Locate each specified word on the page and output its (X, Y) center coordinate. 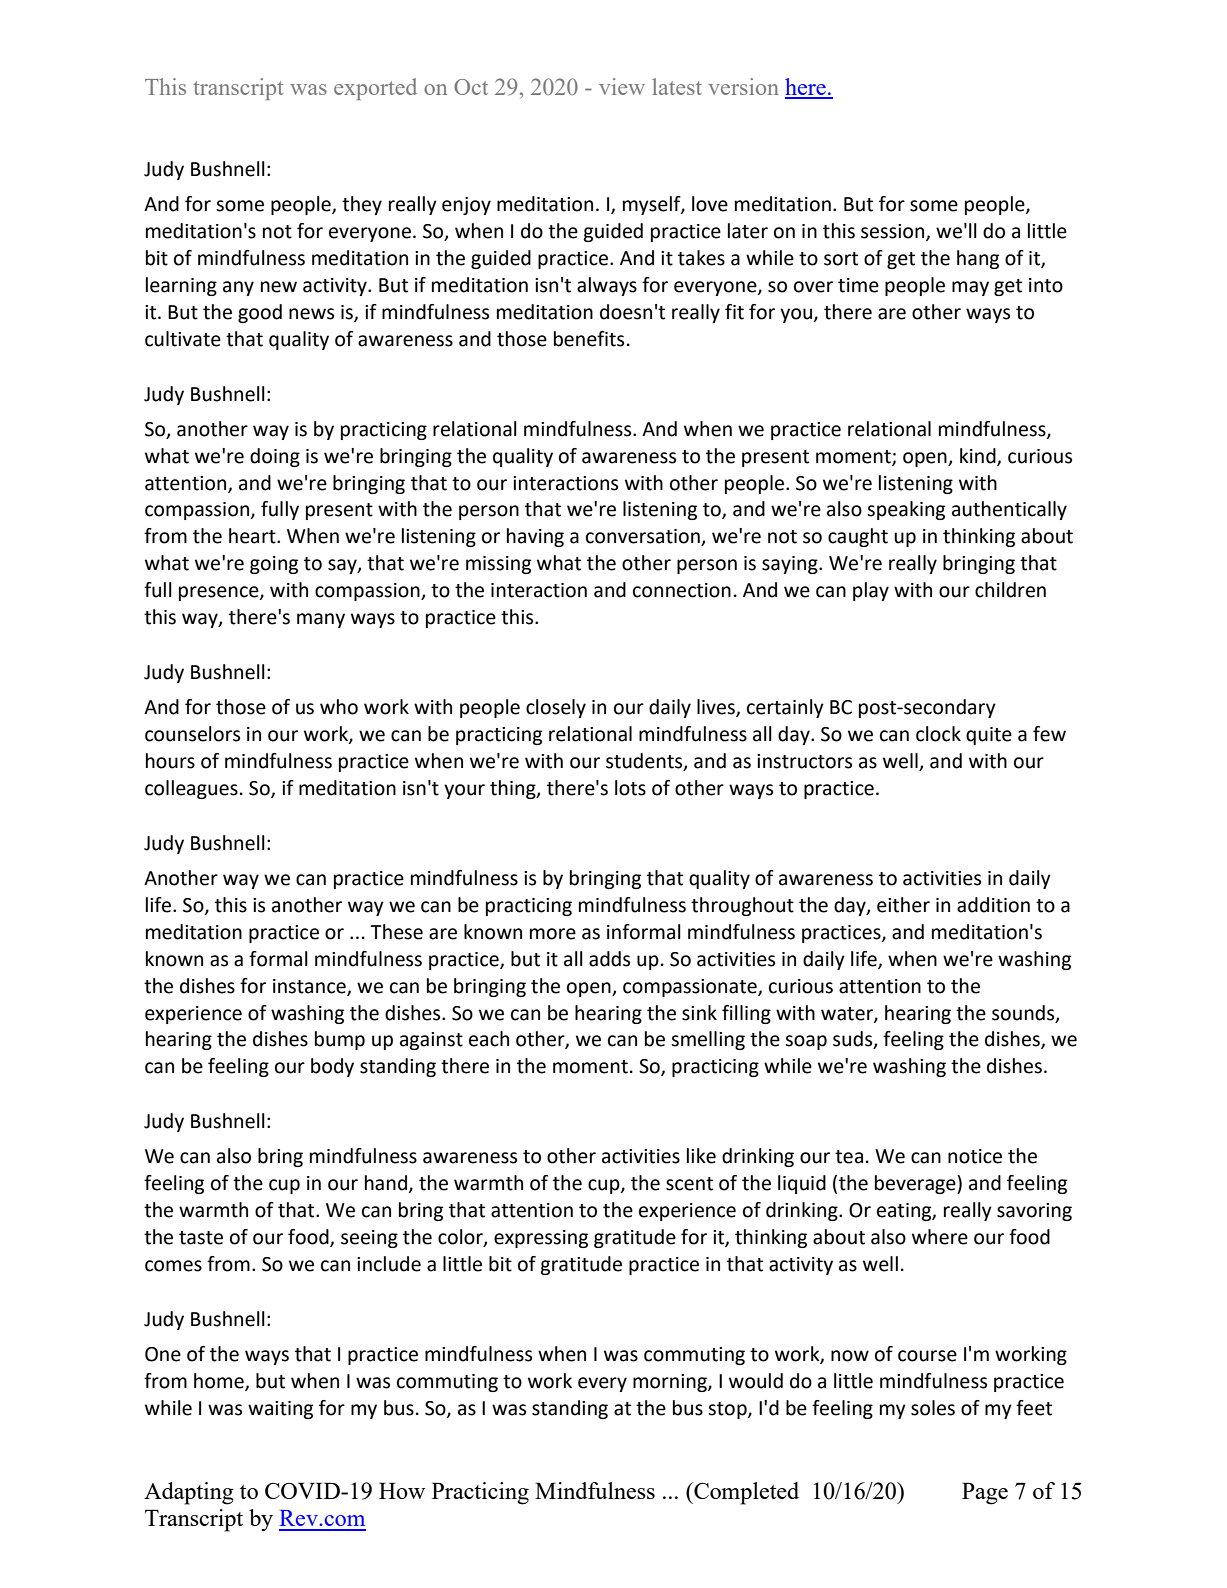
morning (671, 1383)
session (894, 232)
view (622, 86)
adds (609, 959)
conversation (644, 537)
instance (310, 987)
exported (375, 89)
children (1010, 590)
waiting (280, 1410)
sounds (1024, 1013)
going (274, 565)
